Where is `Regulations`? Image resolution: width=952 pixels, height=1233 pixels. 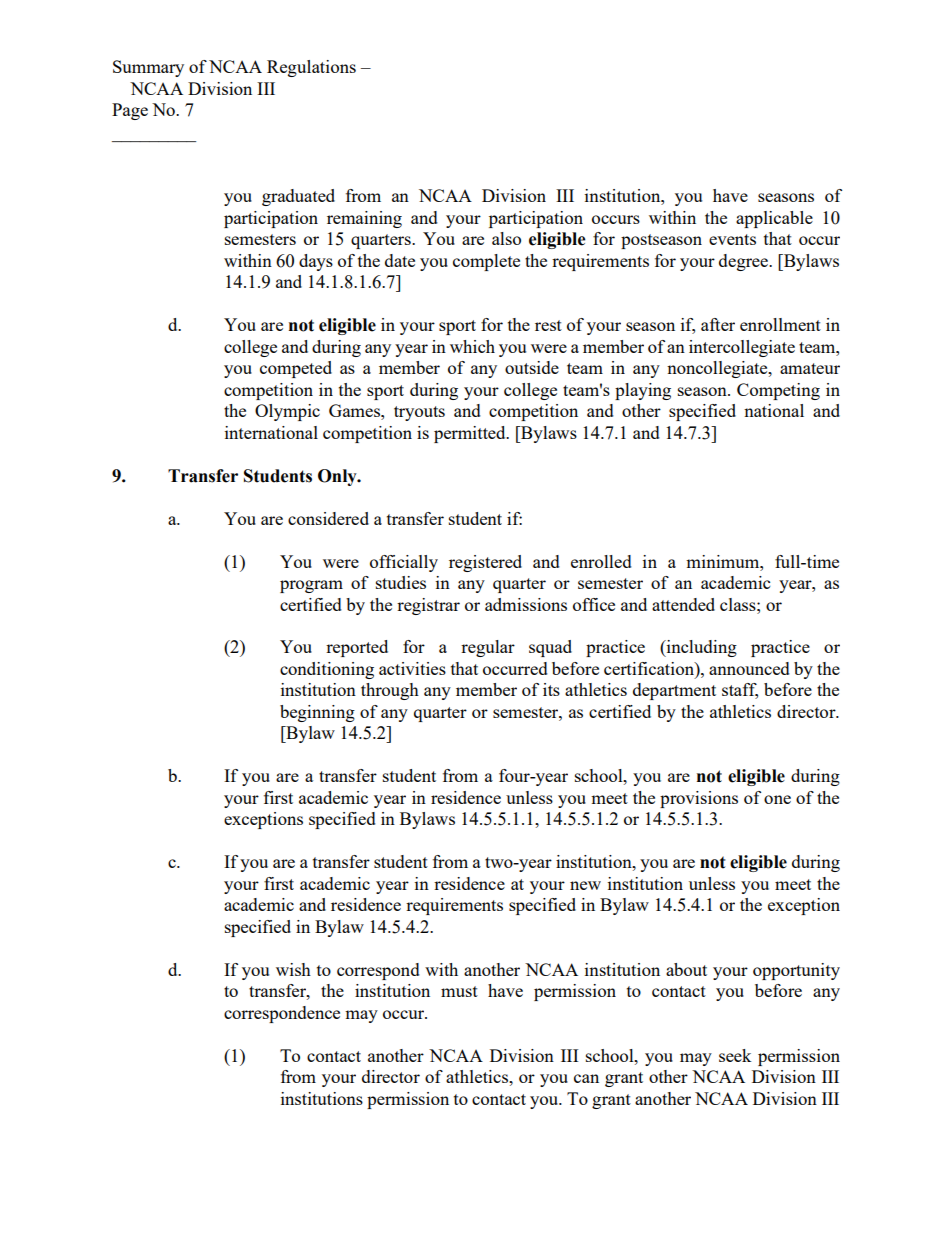 Regulations is located at coordinates (311, 68).
